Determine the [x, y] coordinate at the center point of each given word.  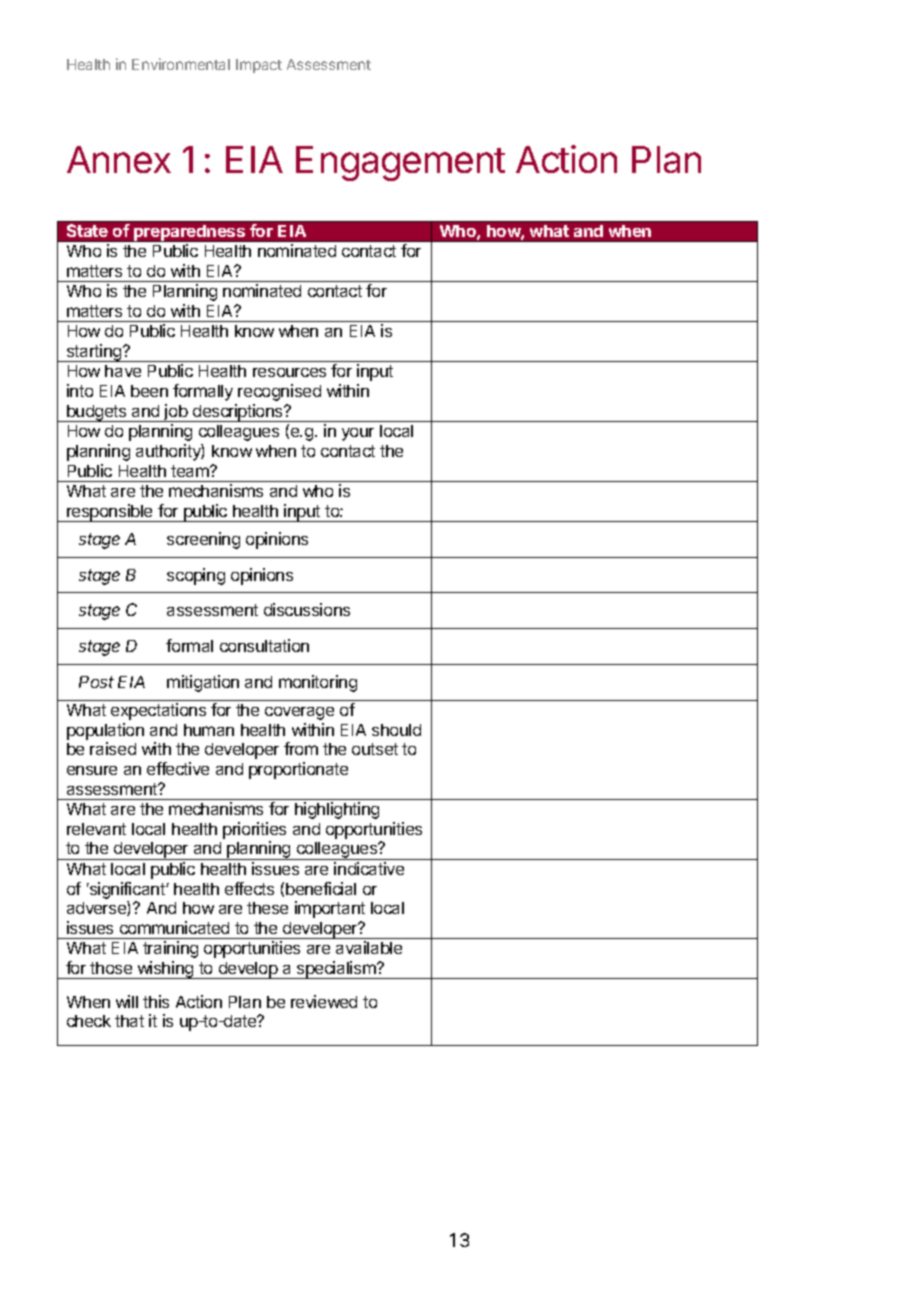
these [267, 908]
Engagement [400, 163]
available [369, 947]
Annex [119, 159]
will [127, 1001]
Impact [259, 66]
